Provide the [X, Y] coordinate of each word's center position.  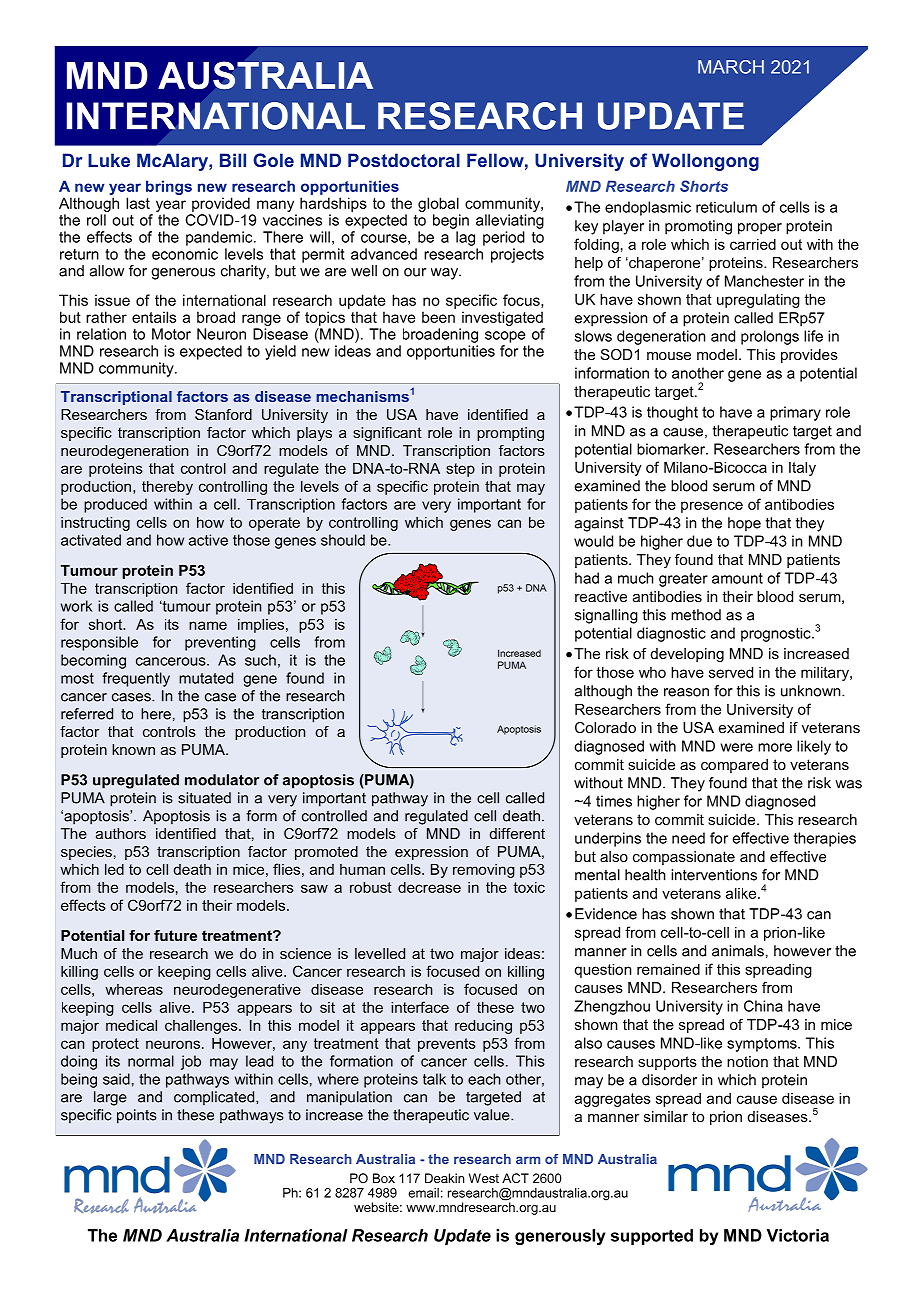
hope [744, 524]
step [460, 470]
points [137, 1116]
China [763, 1006]
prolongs [770, 337]
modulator [222, 780]
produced [115, 505]
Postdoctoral [404, 160]
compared [734, 766]
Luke [109, 160]
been [438, 317]
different [517, 833]
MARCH [731, 67]
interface [420, 1007]
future [175, 935]
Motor [171, 334]
